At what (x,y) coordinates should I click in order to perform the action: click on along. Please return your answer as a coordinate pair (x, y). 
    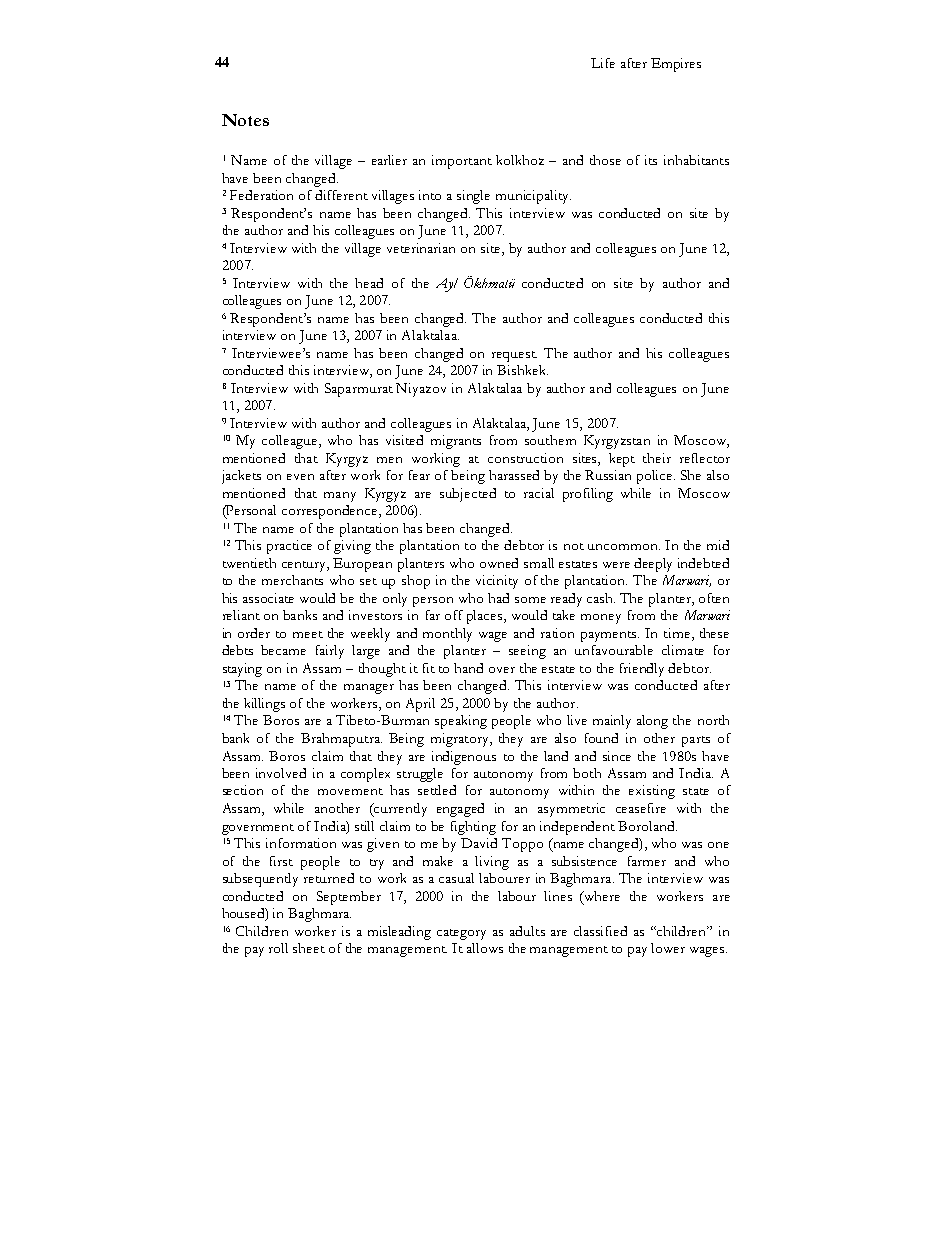
    Looking at the image, I should click on (652, 722).
